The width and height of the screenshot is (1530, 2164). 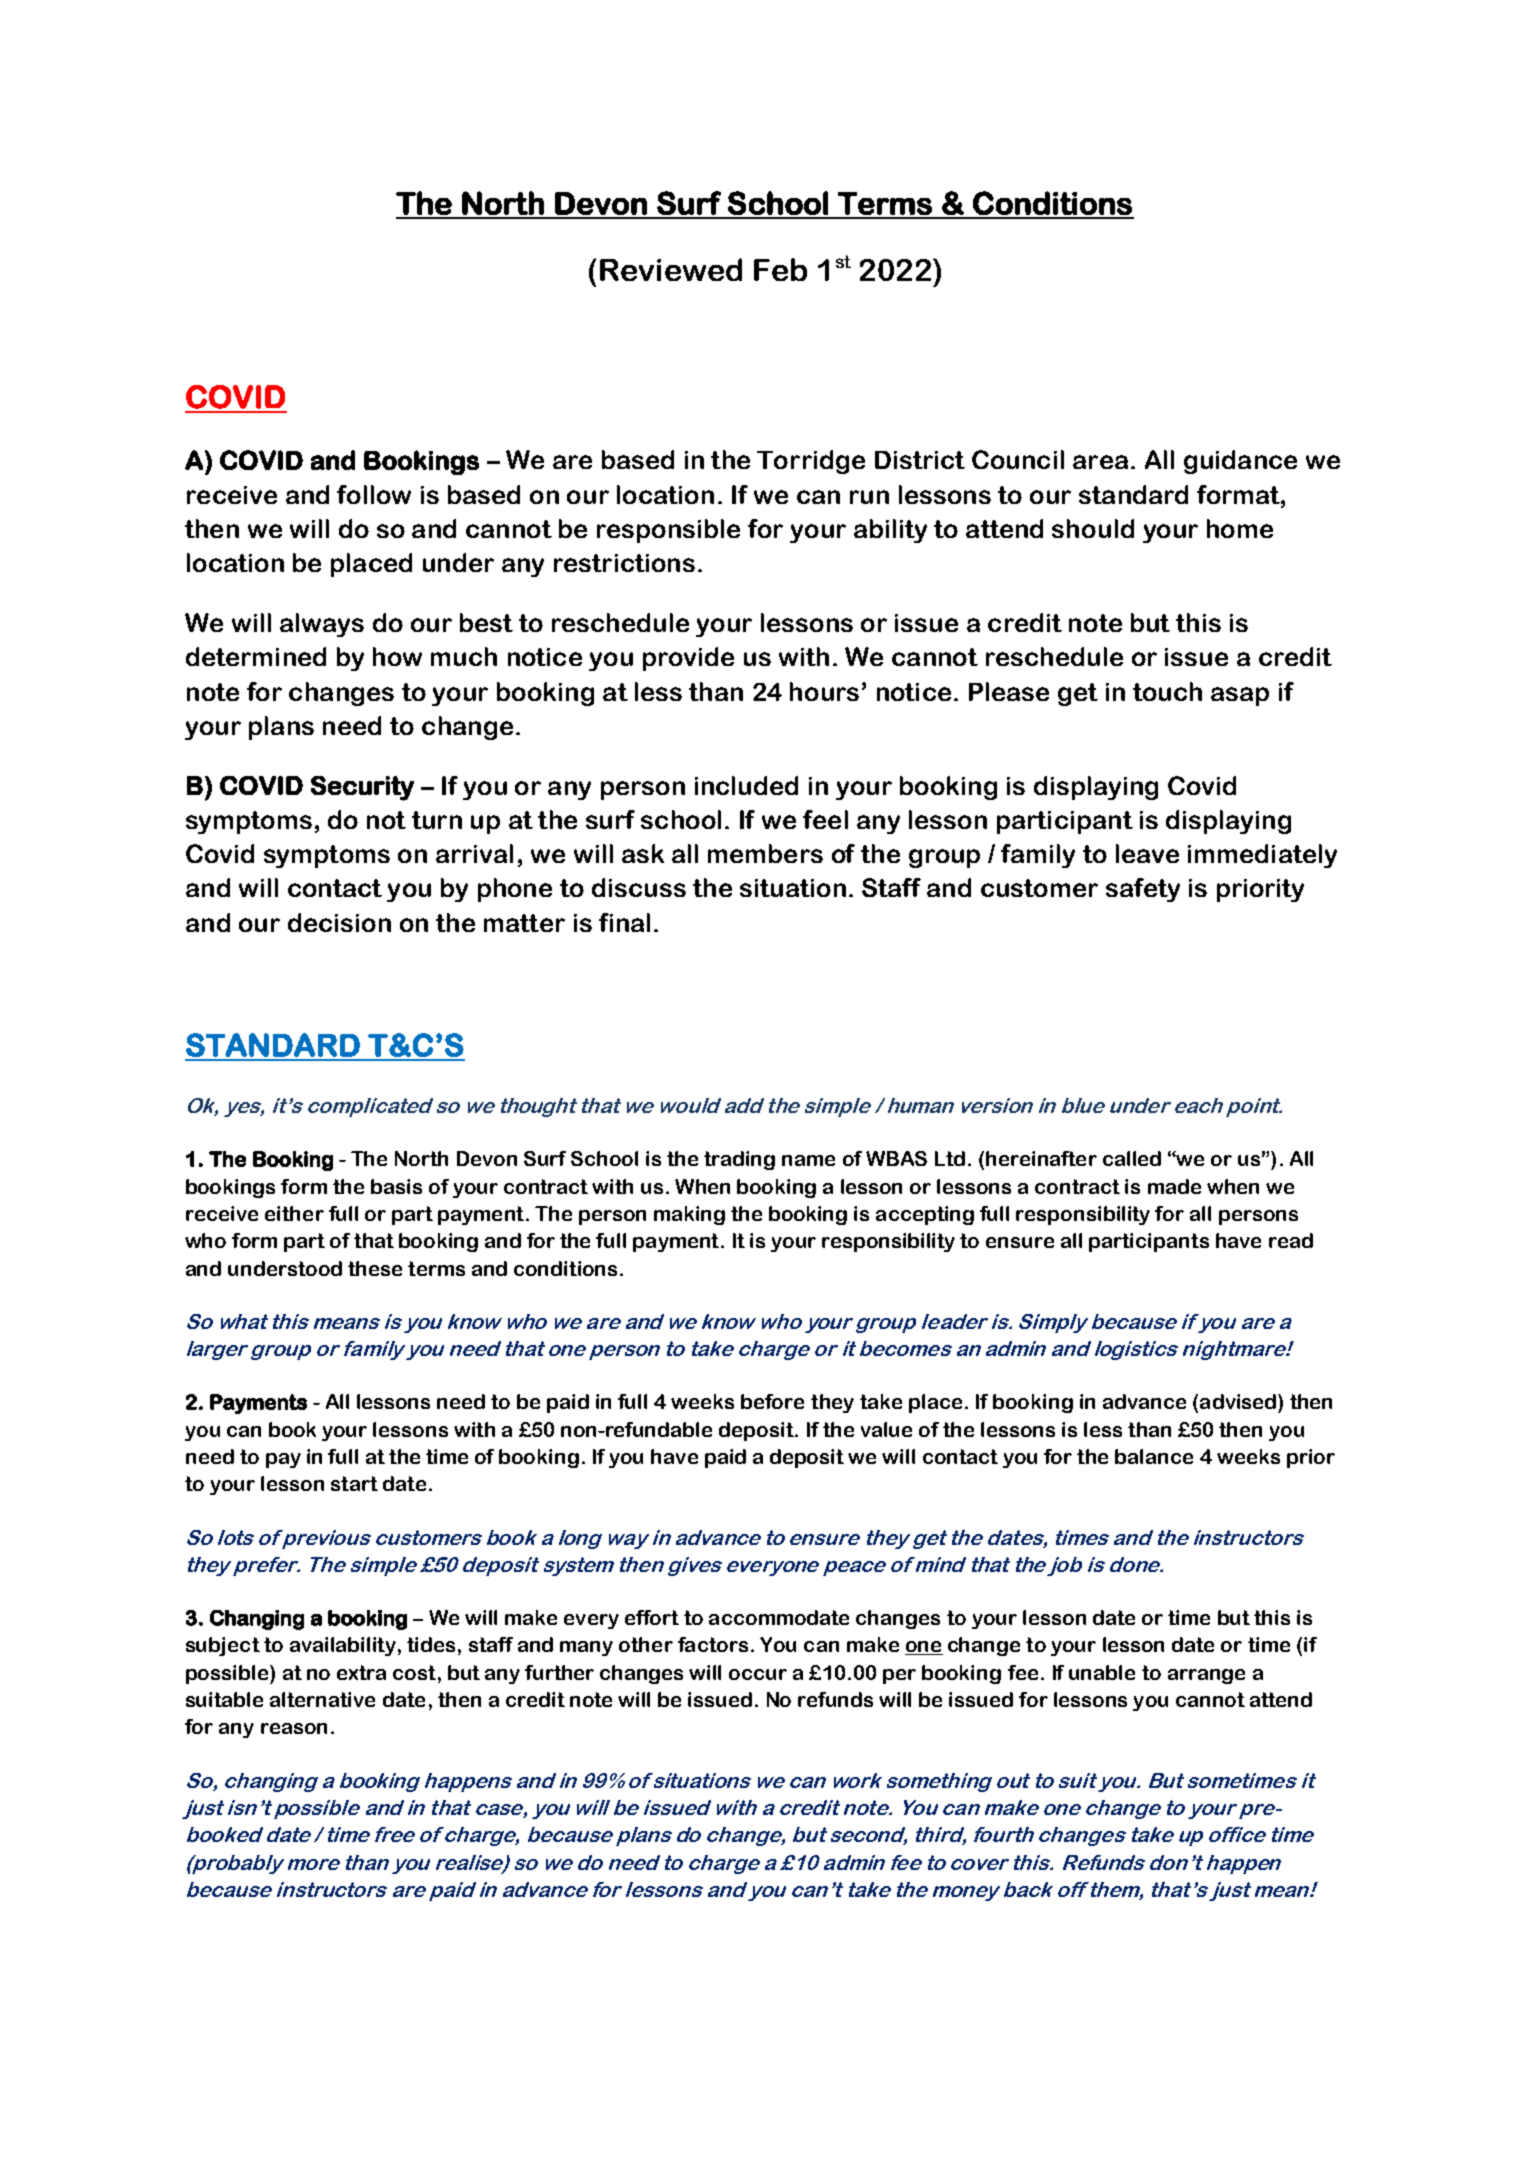 What do you see at coordinates (339, 922) in the screenshot?
I see `decision` at bounding box center [339, 922].
